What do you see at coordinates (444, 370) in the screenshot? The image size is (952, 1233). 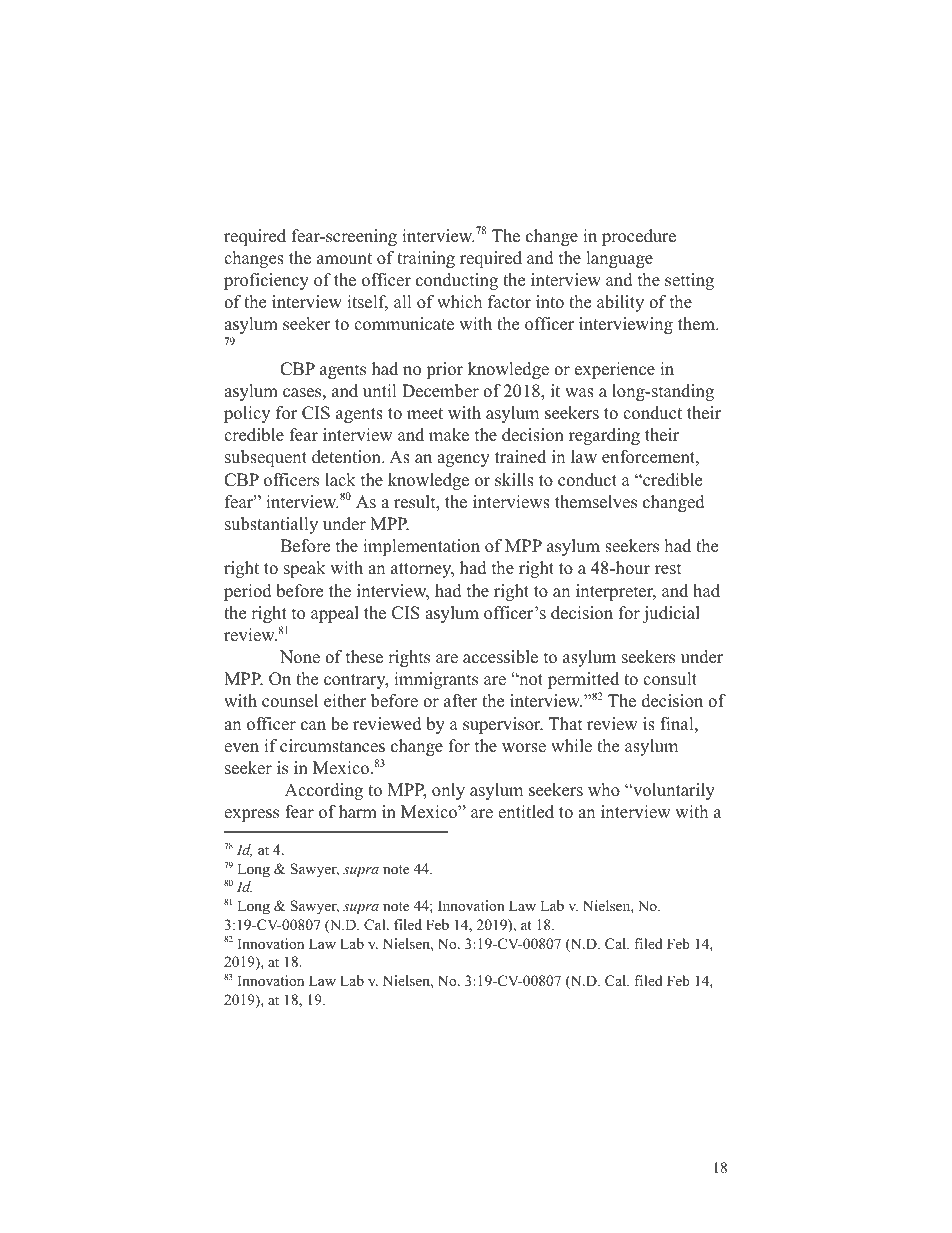 I see `prior` at bounding box center [444, 370].
